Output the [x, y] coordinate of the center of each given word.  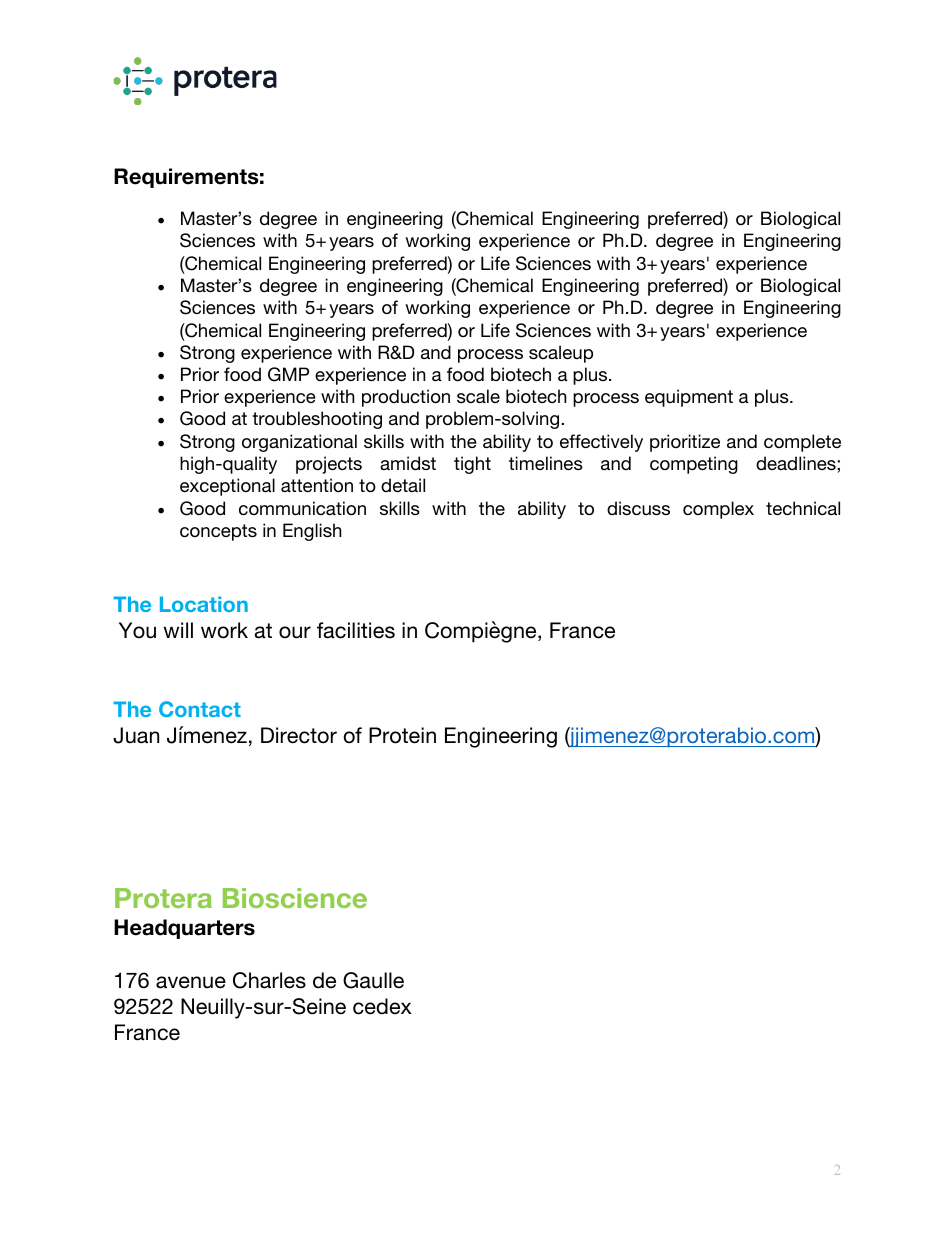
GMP [288, 374]
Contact [200, 709]
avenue [191, 982]
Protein [402, 735]
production [406, 398]
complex [718, 510]
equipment [689, 398]
